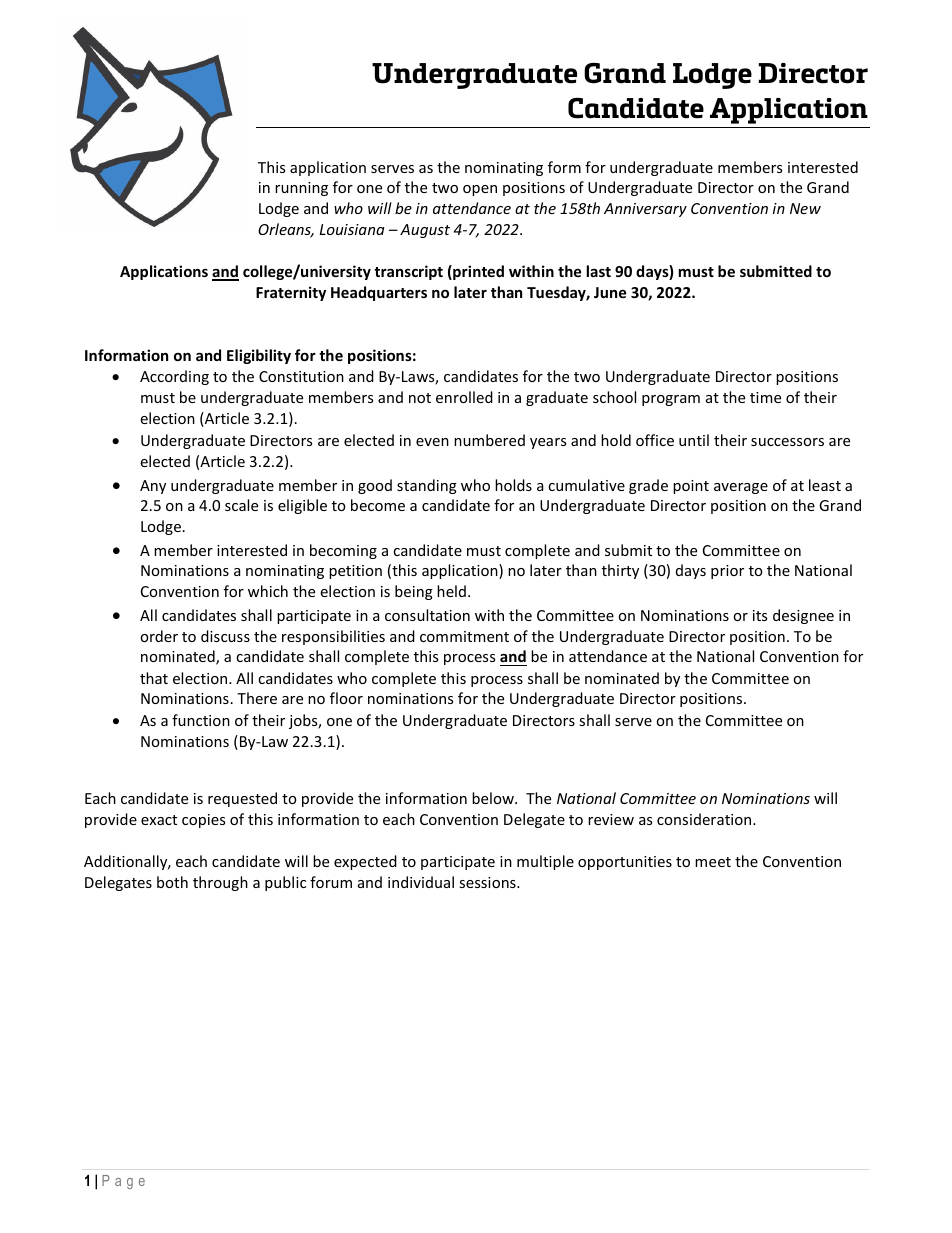 The image size is (952, 1233). I want to click on through, so click(220, 883).
